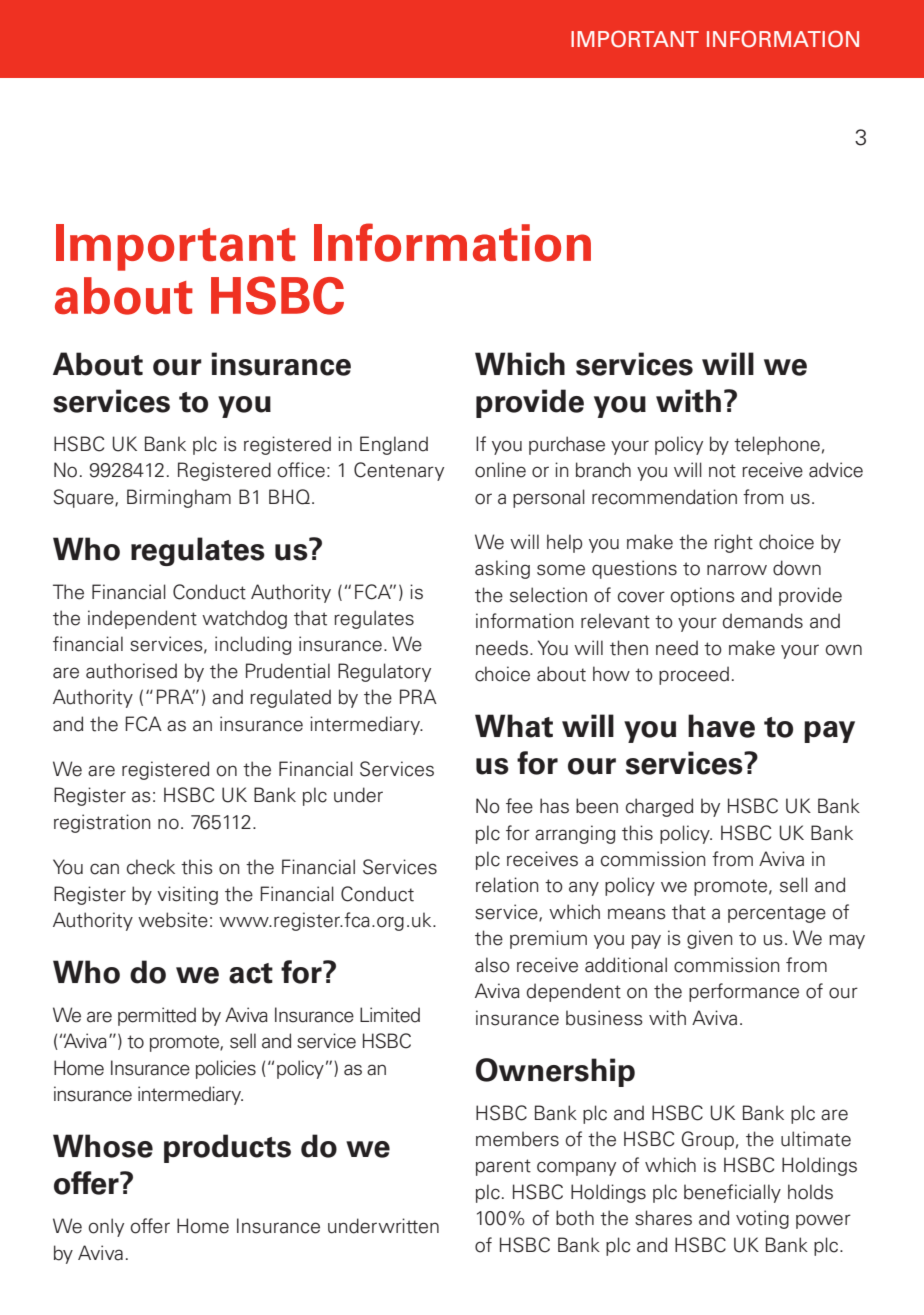 The width and height of the screenshot is (924, 1315). I want to click on website, so click(173, 920).
